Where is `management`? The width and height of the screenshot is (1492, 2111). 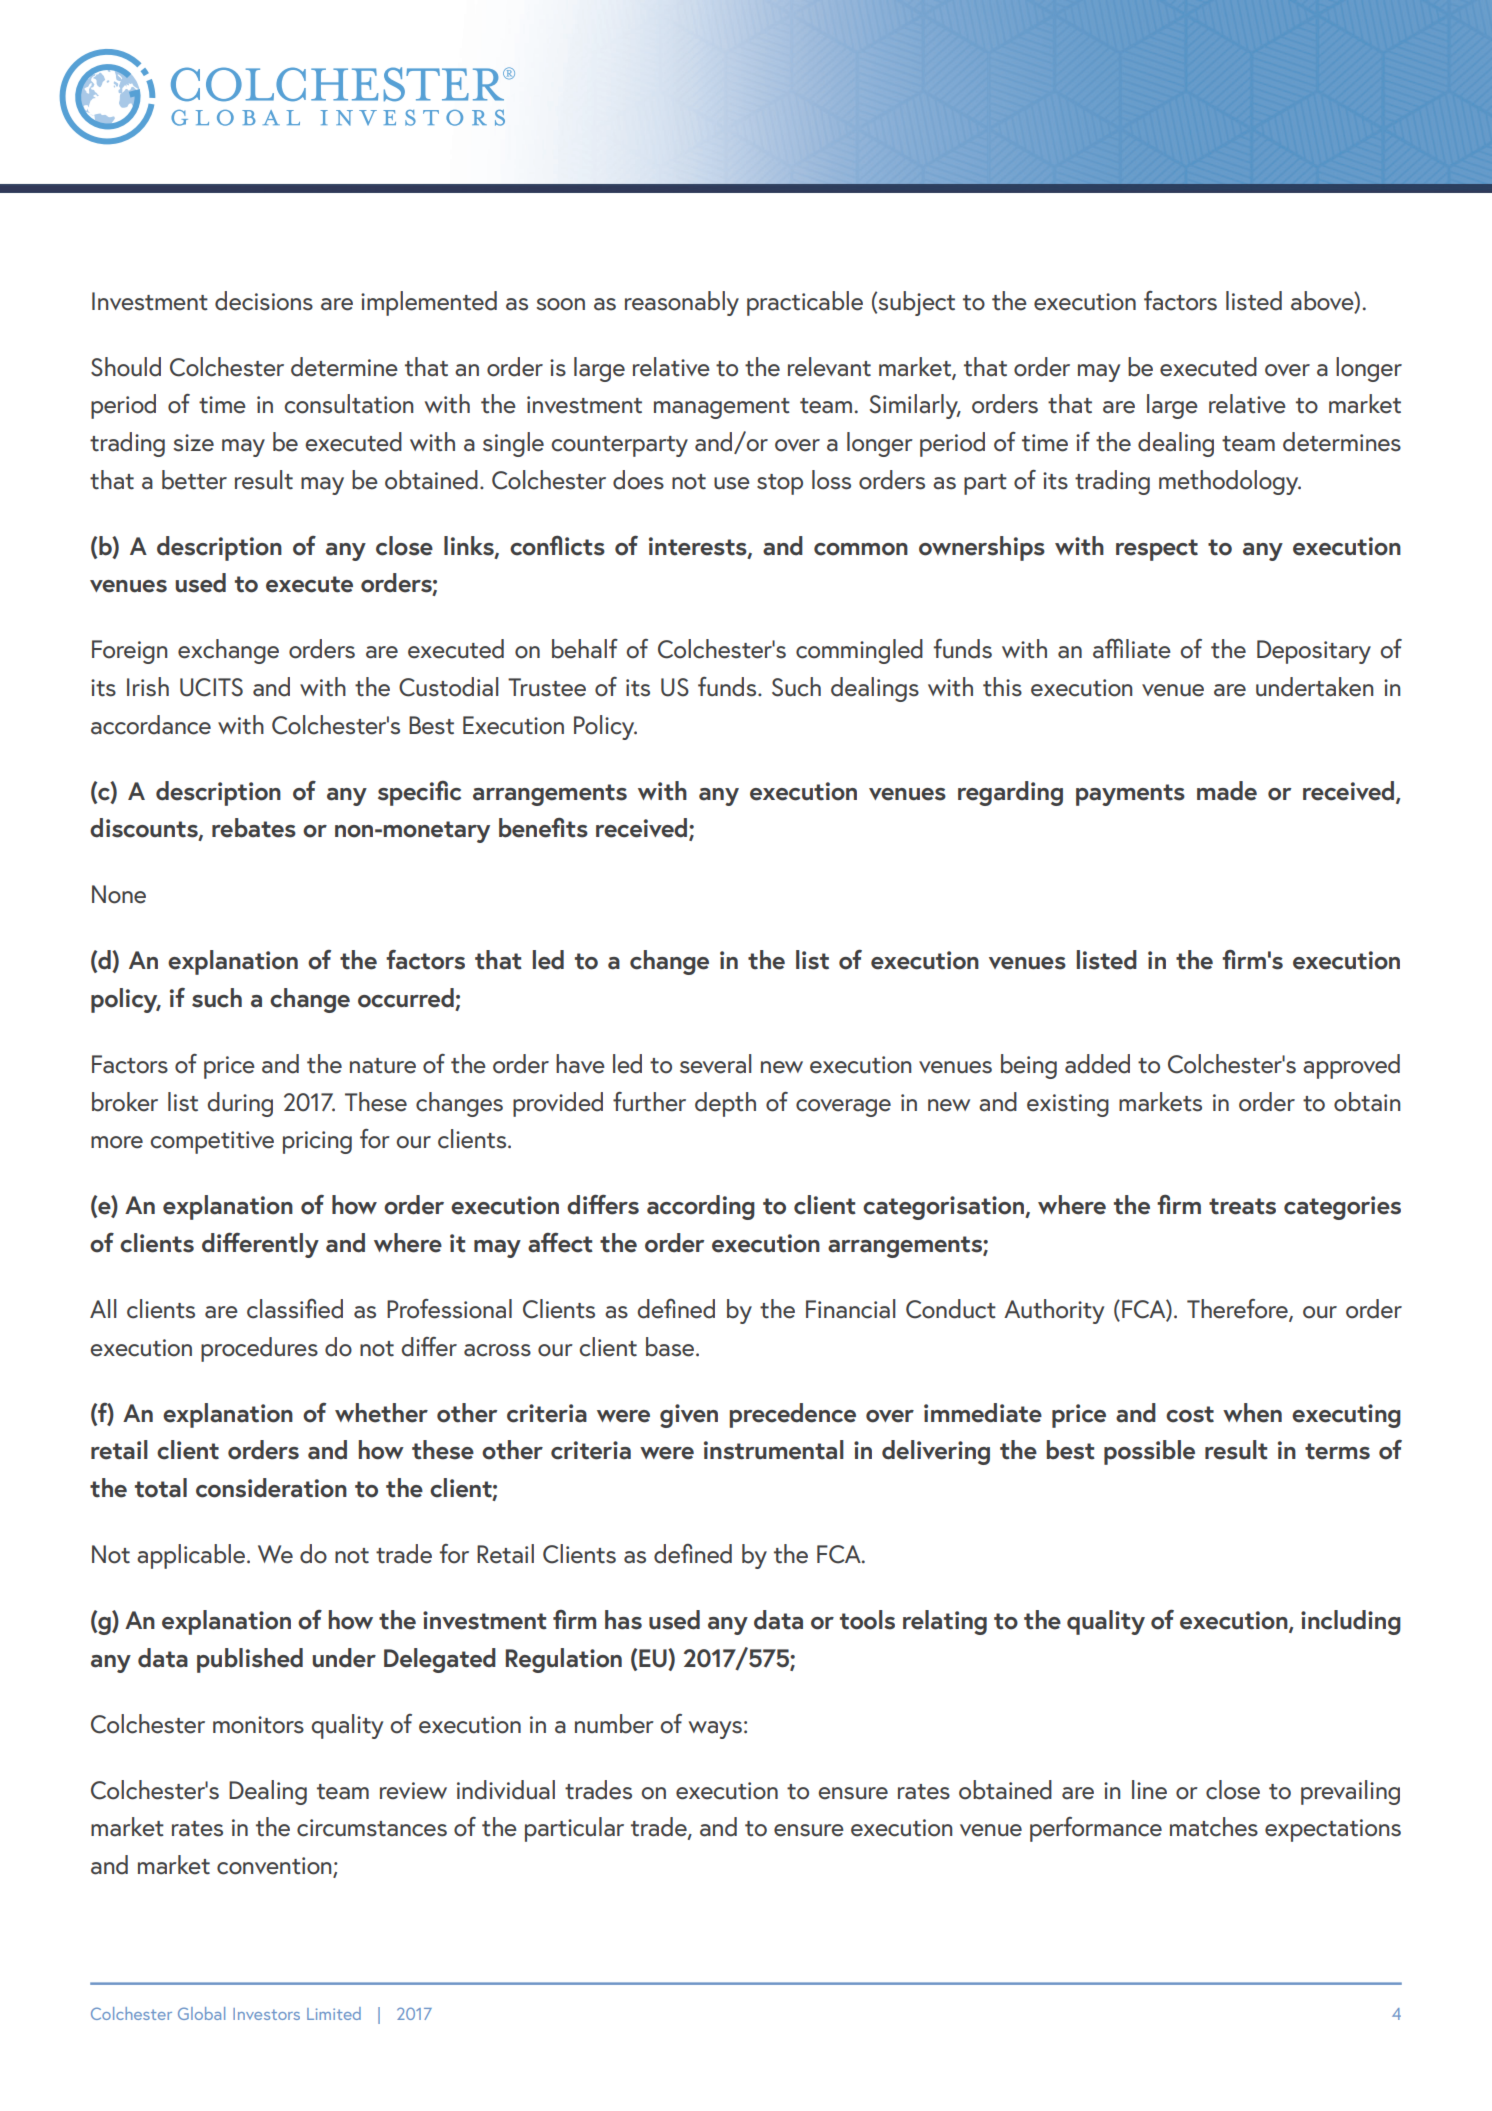
management is located at coordinates (722, 408).
